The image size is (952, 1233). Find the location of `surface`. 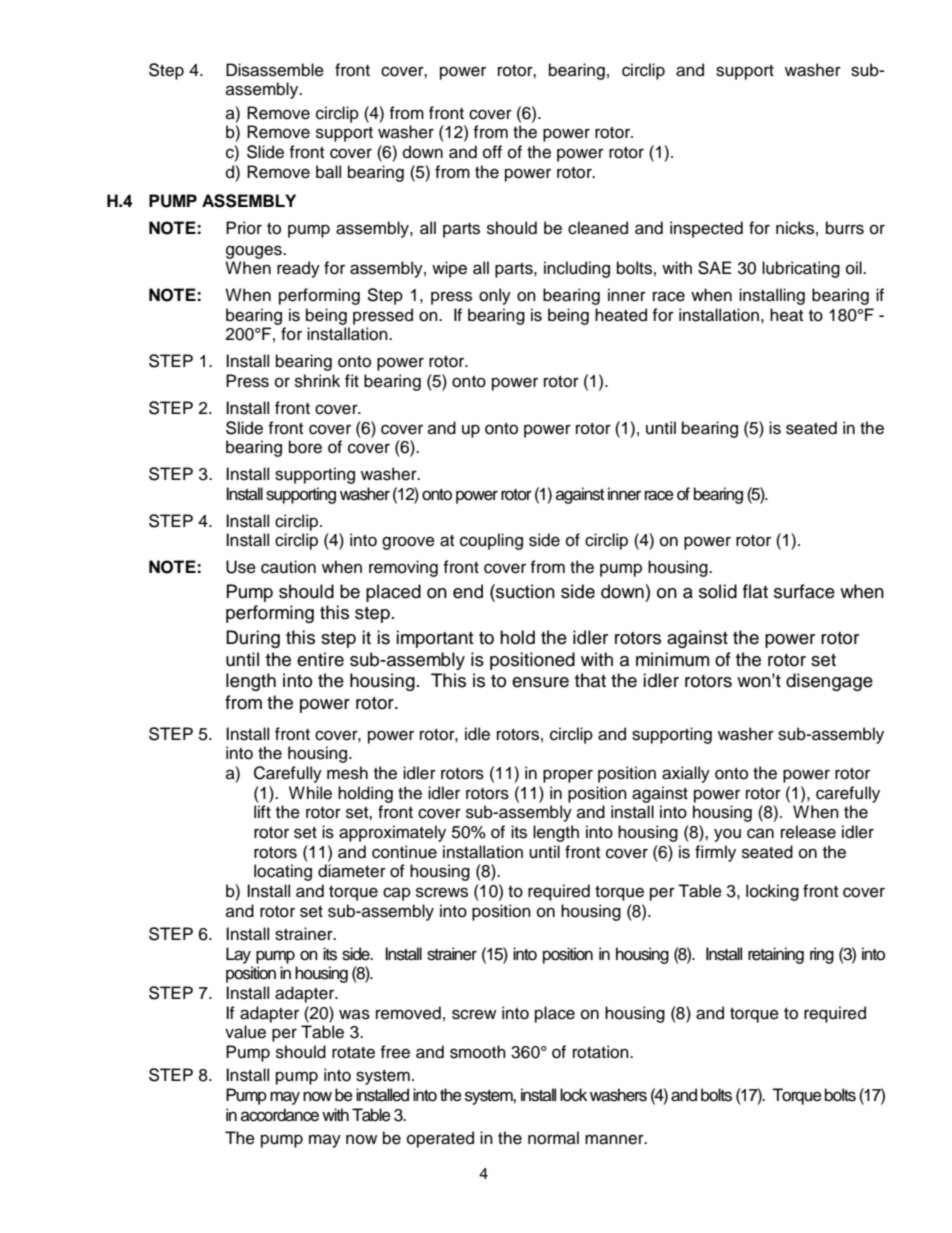

surface is located at coordinates (804, 591).
